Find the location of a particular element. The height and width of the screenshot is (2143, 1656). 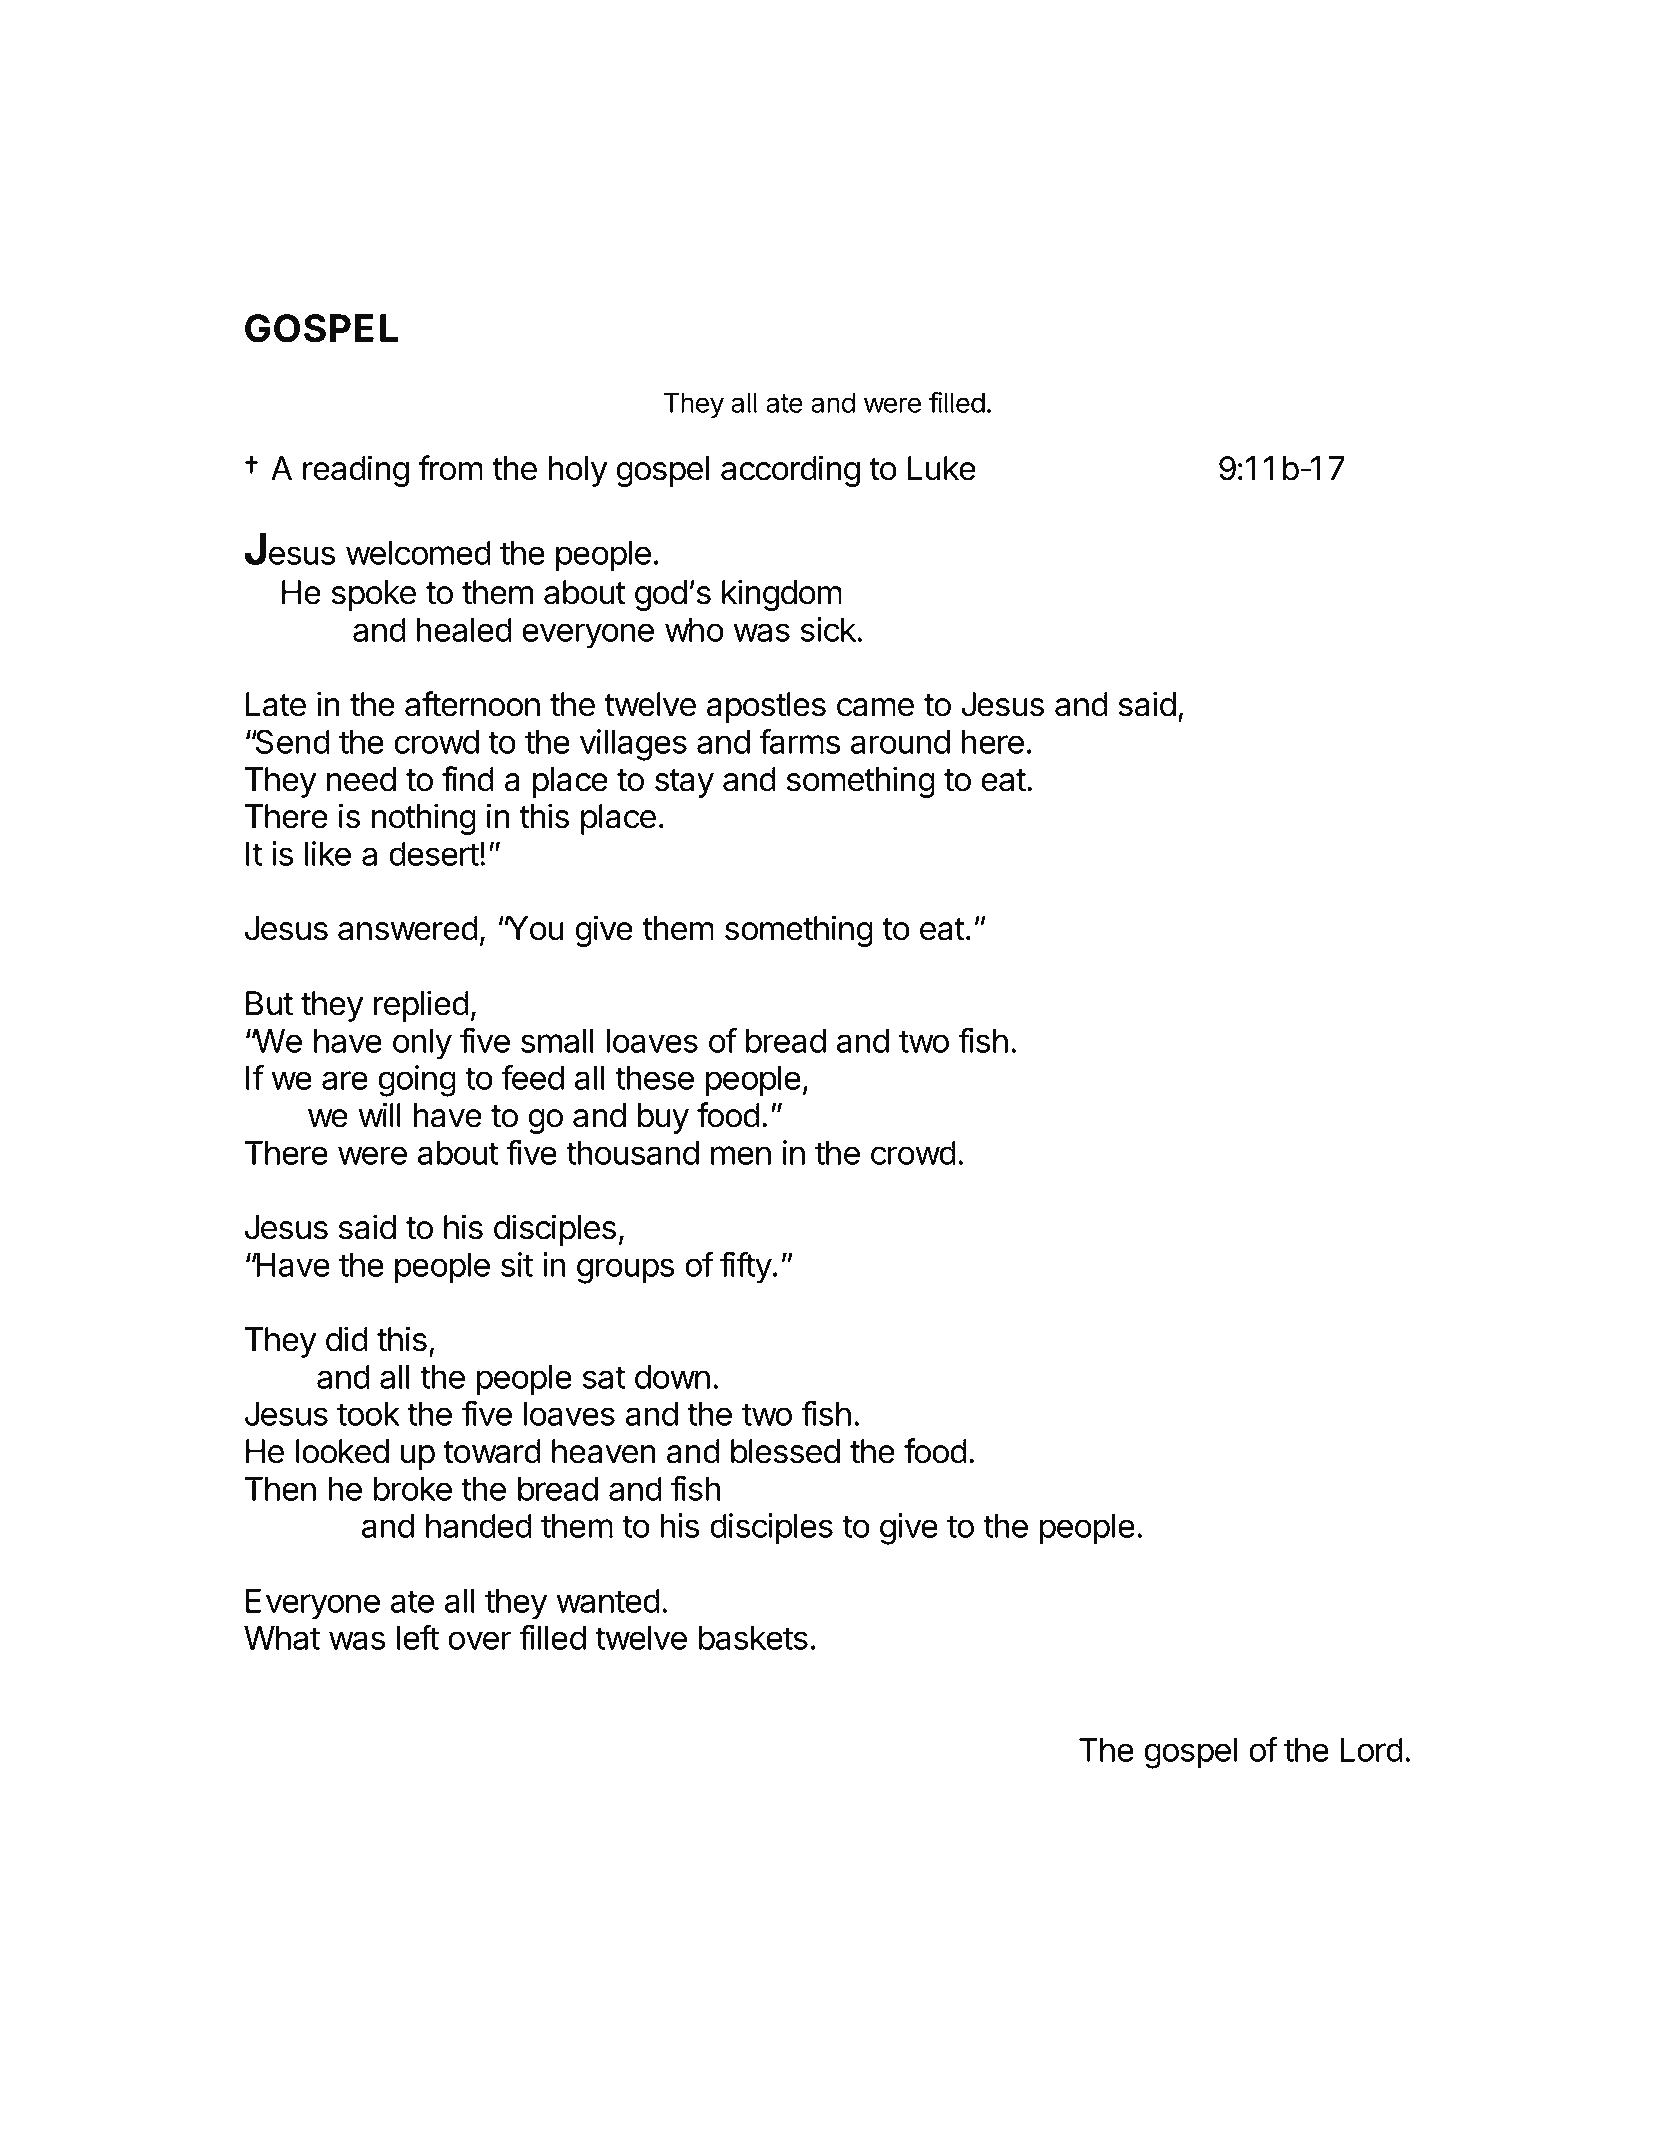

wanted is located at coordinates (608, 1601).
